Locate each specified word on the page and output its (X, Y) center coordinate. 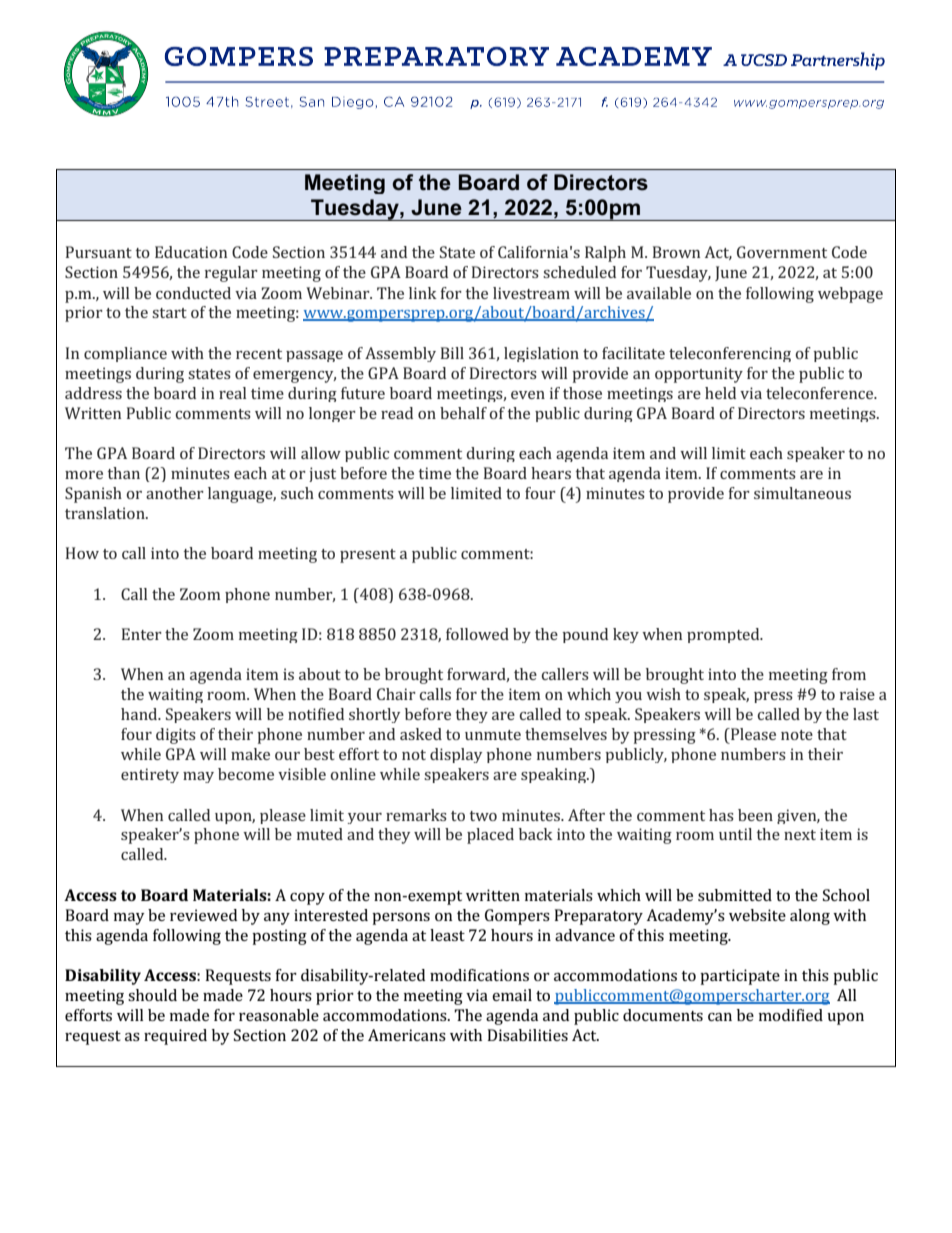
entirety (150, 775)
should (152, 995)
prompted (724, 635)
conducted (193, 293)
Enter (142, 634)
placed (490, 836)
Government (782, 252)
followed (477, 634)
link (423, 293)
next (800, 835)
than (124, 473)
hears (551, 473)
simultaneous (802, 493)
